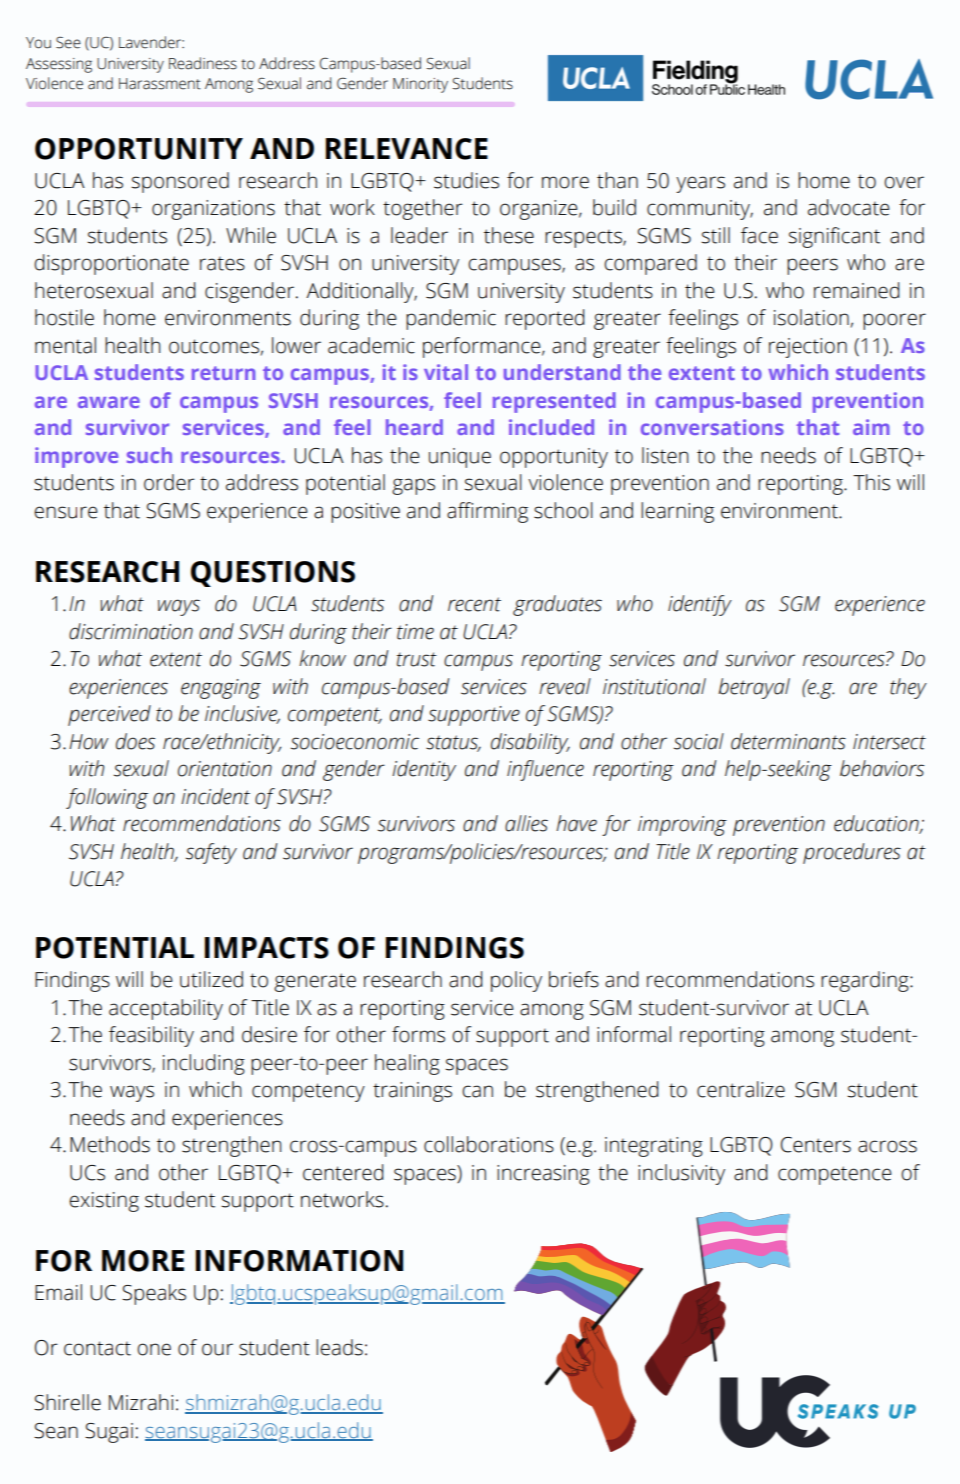  Describe the element at coordinates (160, 84) in the page. I see `Harassment` at that location.
